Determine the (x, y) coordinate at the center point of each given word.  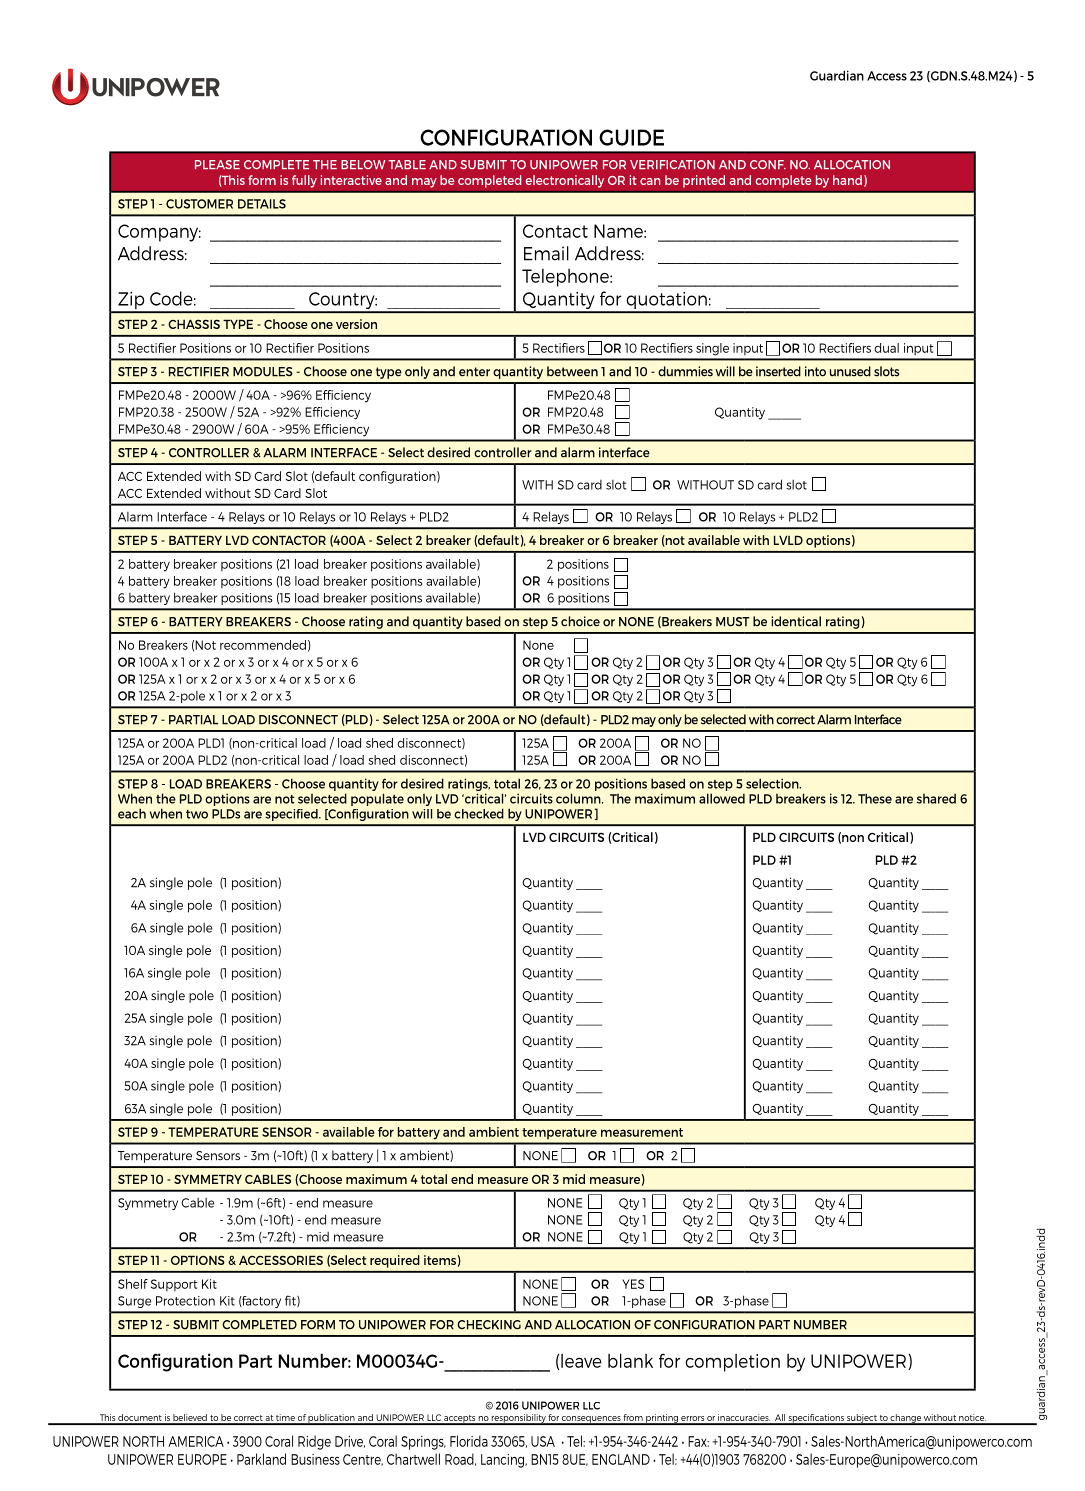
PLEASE (217, 164)
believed (190, 1419)
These (875, 798)
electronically (564, 181)
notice (972, 1419)
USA (543, 1441)
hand (847, 180)
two (197, 814)
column (579, 798)
